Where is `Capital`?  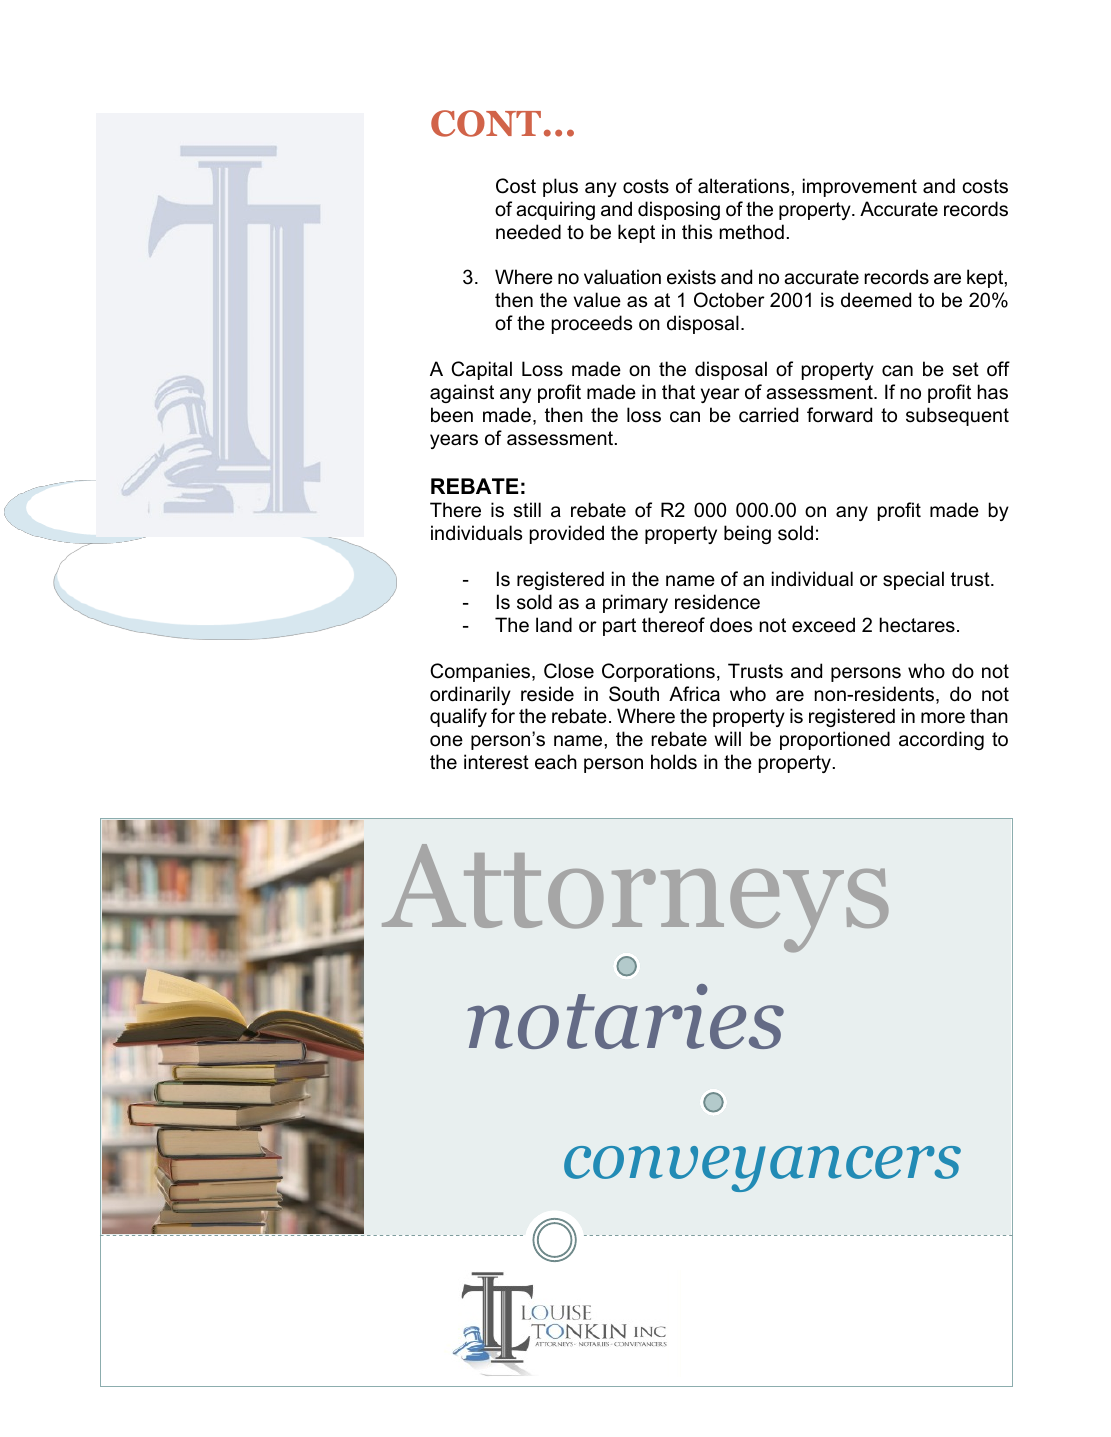 Capital is located at coordinates (481, 370).
